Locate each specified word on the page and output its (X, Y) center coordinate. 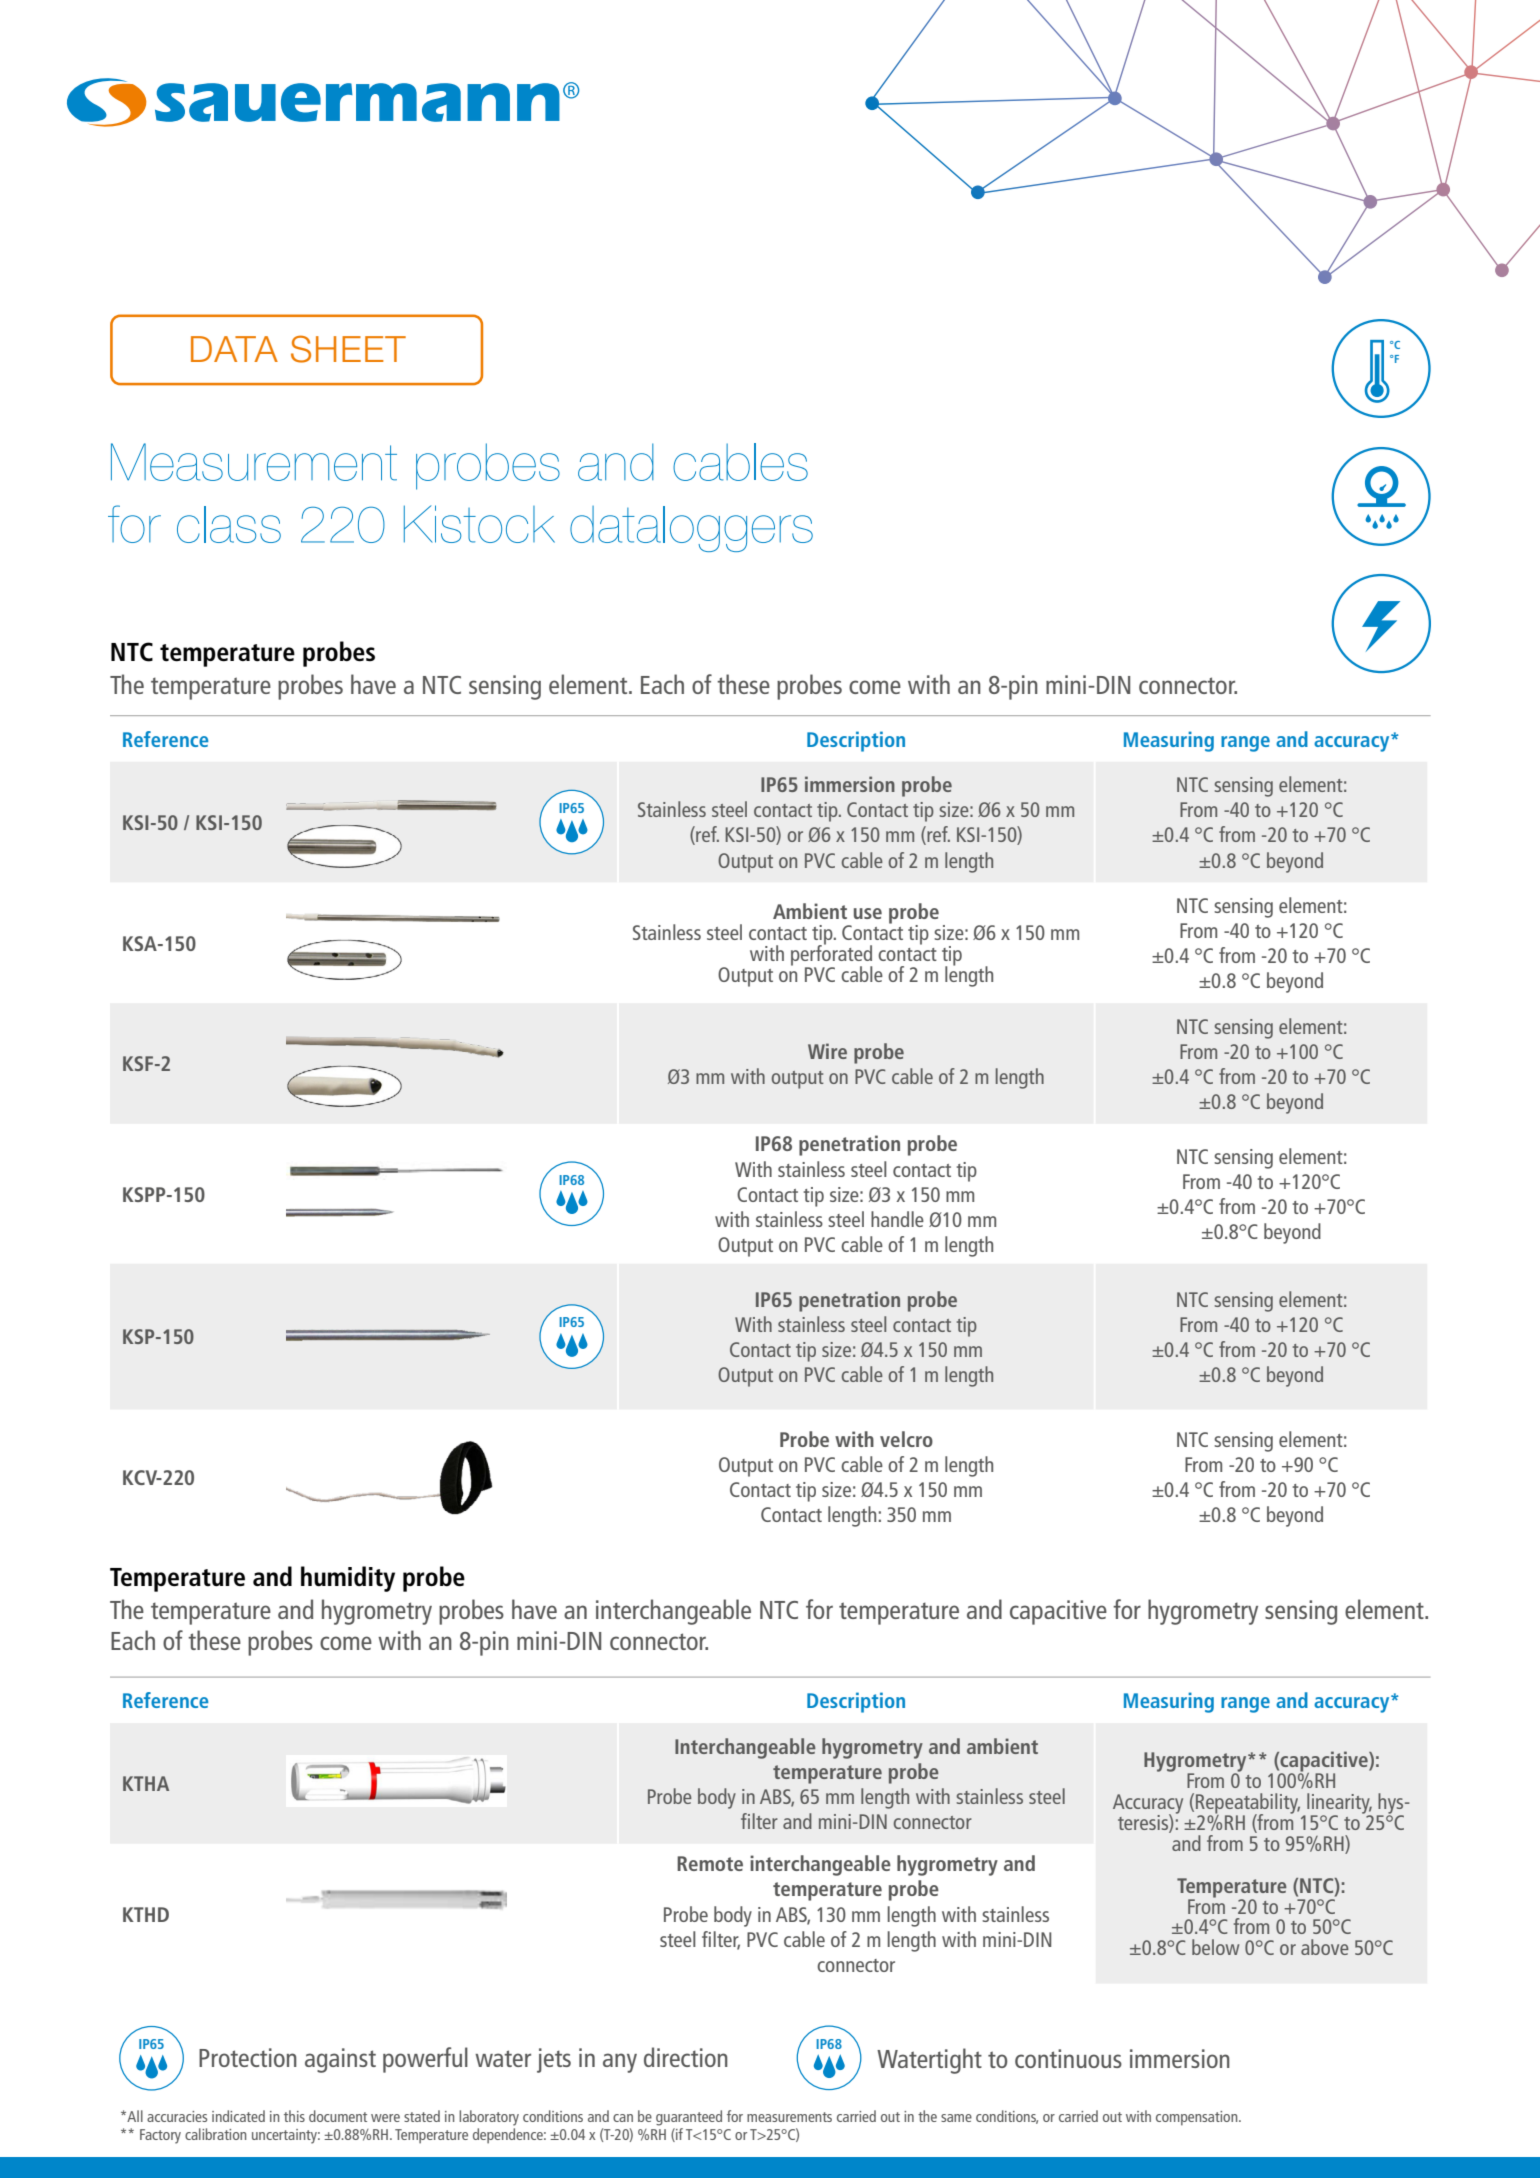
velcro (906, 1439)
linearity (1339, 1804)
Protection (248, 2057)
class (229, 524)
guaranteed (689, 2118)
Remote (710, 1863)
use (868, 913)
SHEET (348, 349)
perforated (832, 955)
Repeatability (1248, 1804)
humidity (348, 1579)
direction (686, 2057)
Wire (827, 1051)
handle (897, 1219)
